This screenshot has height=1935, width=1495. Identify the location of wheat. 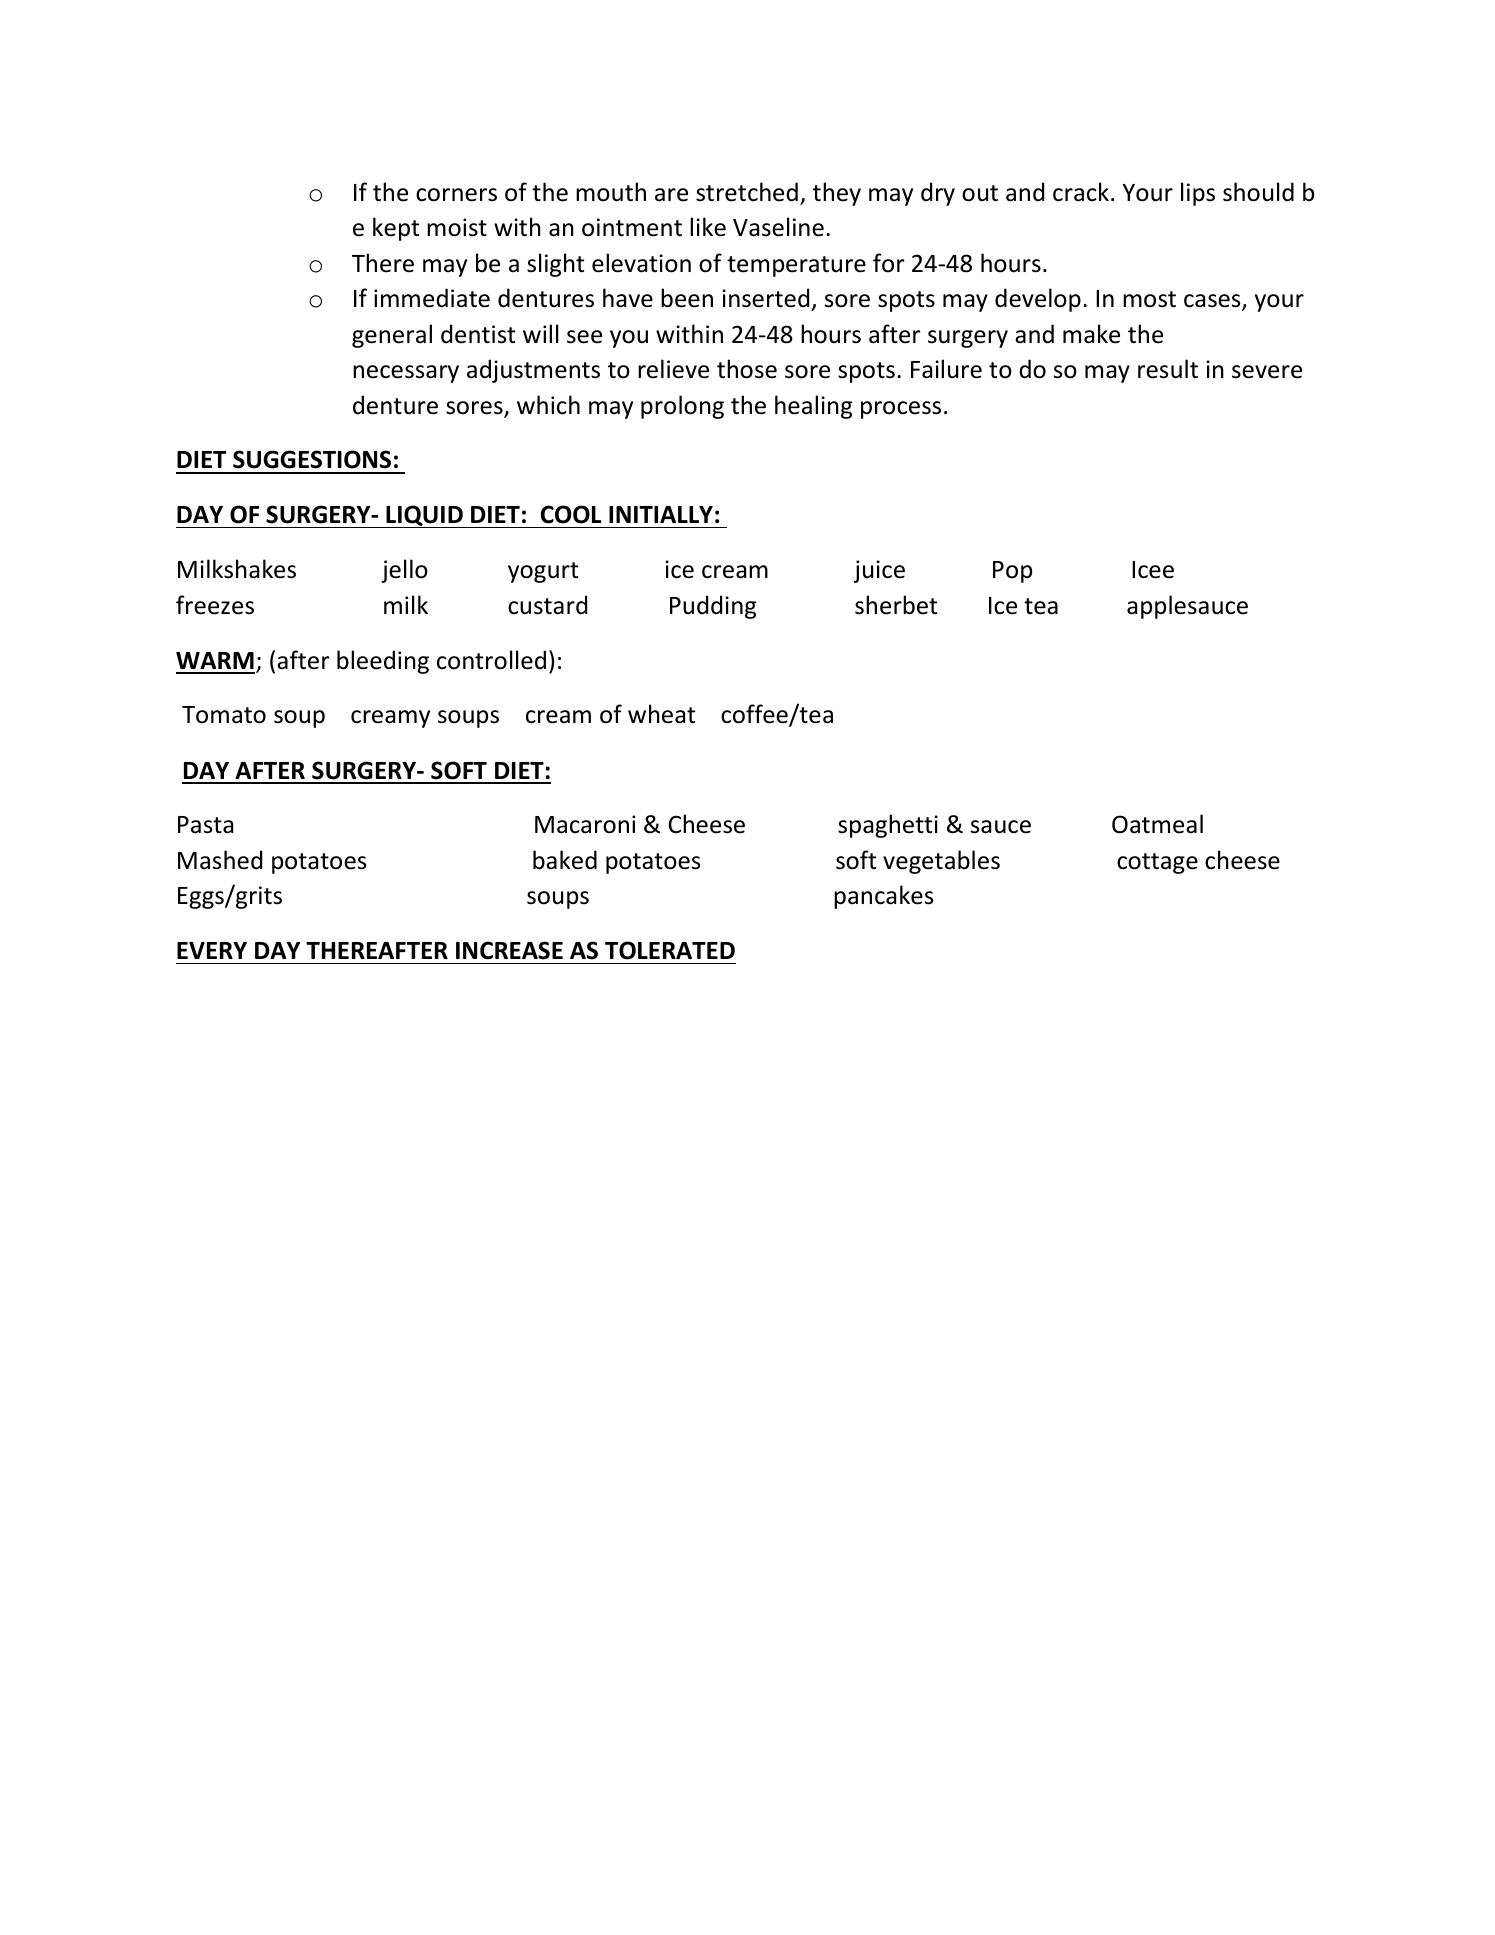
(661, 714).
